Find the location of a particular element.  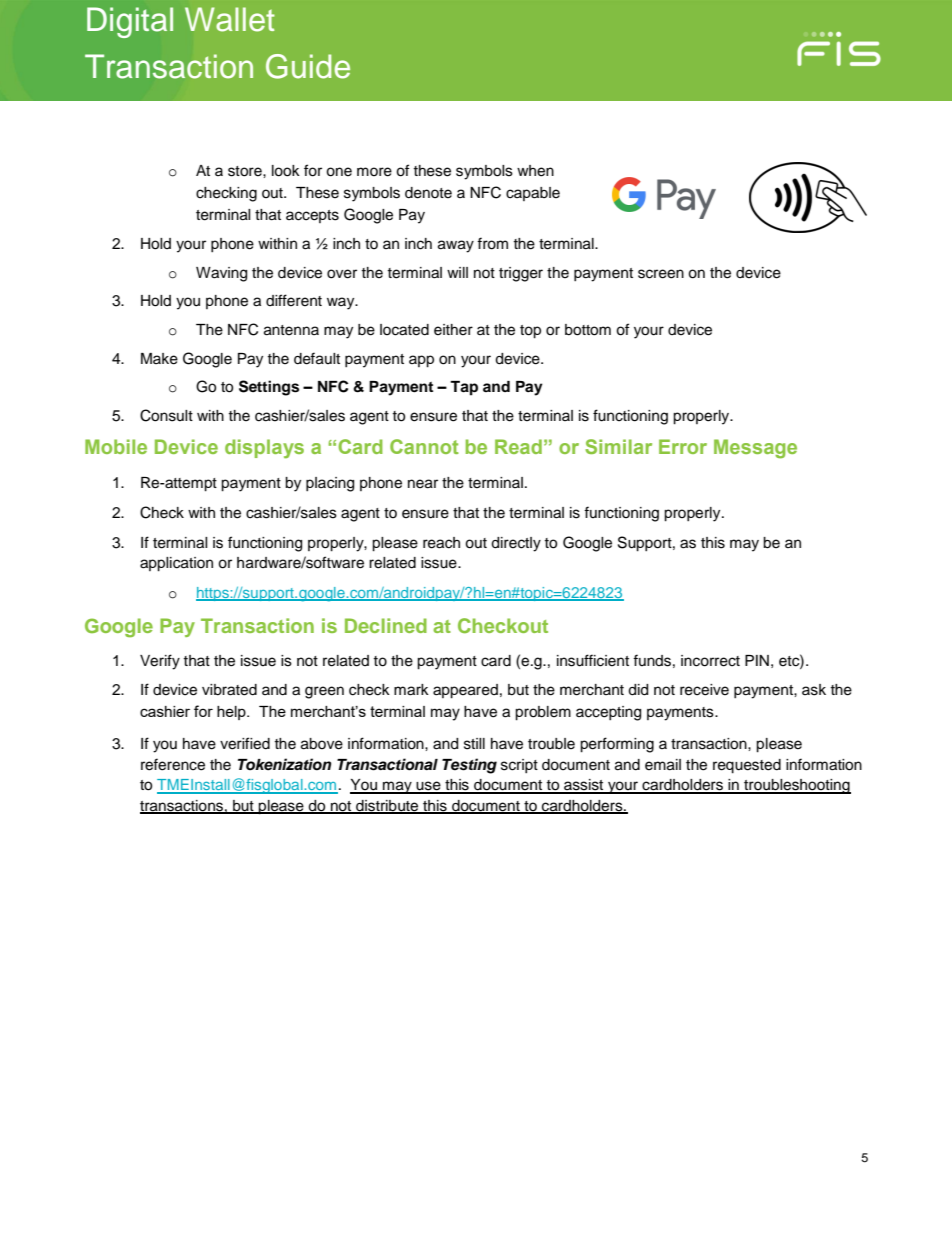

screen is located at coordinates (661, 274).
